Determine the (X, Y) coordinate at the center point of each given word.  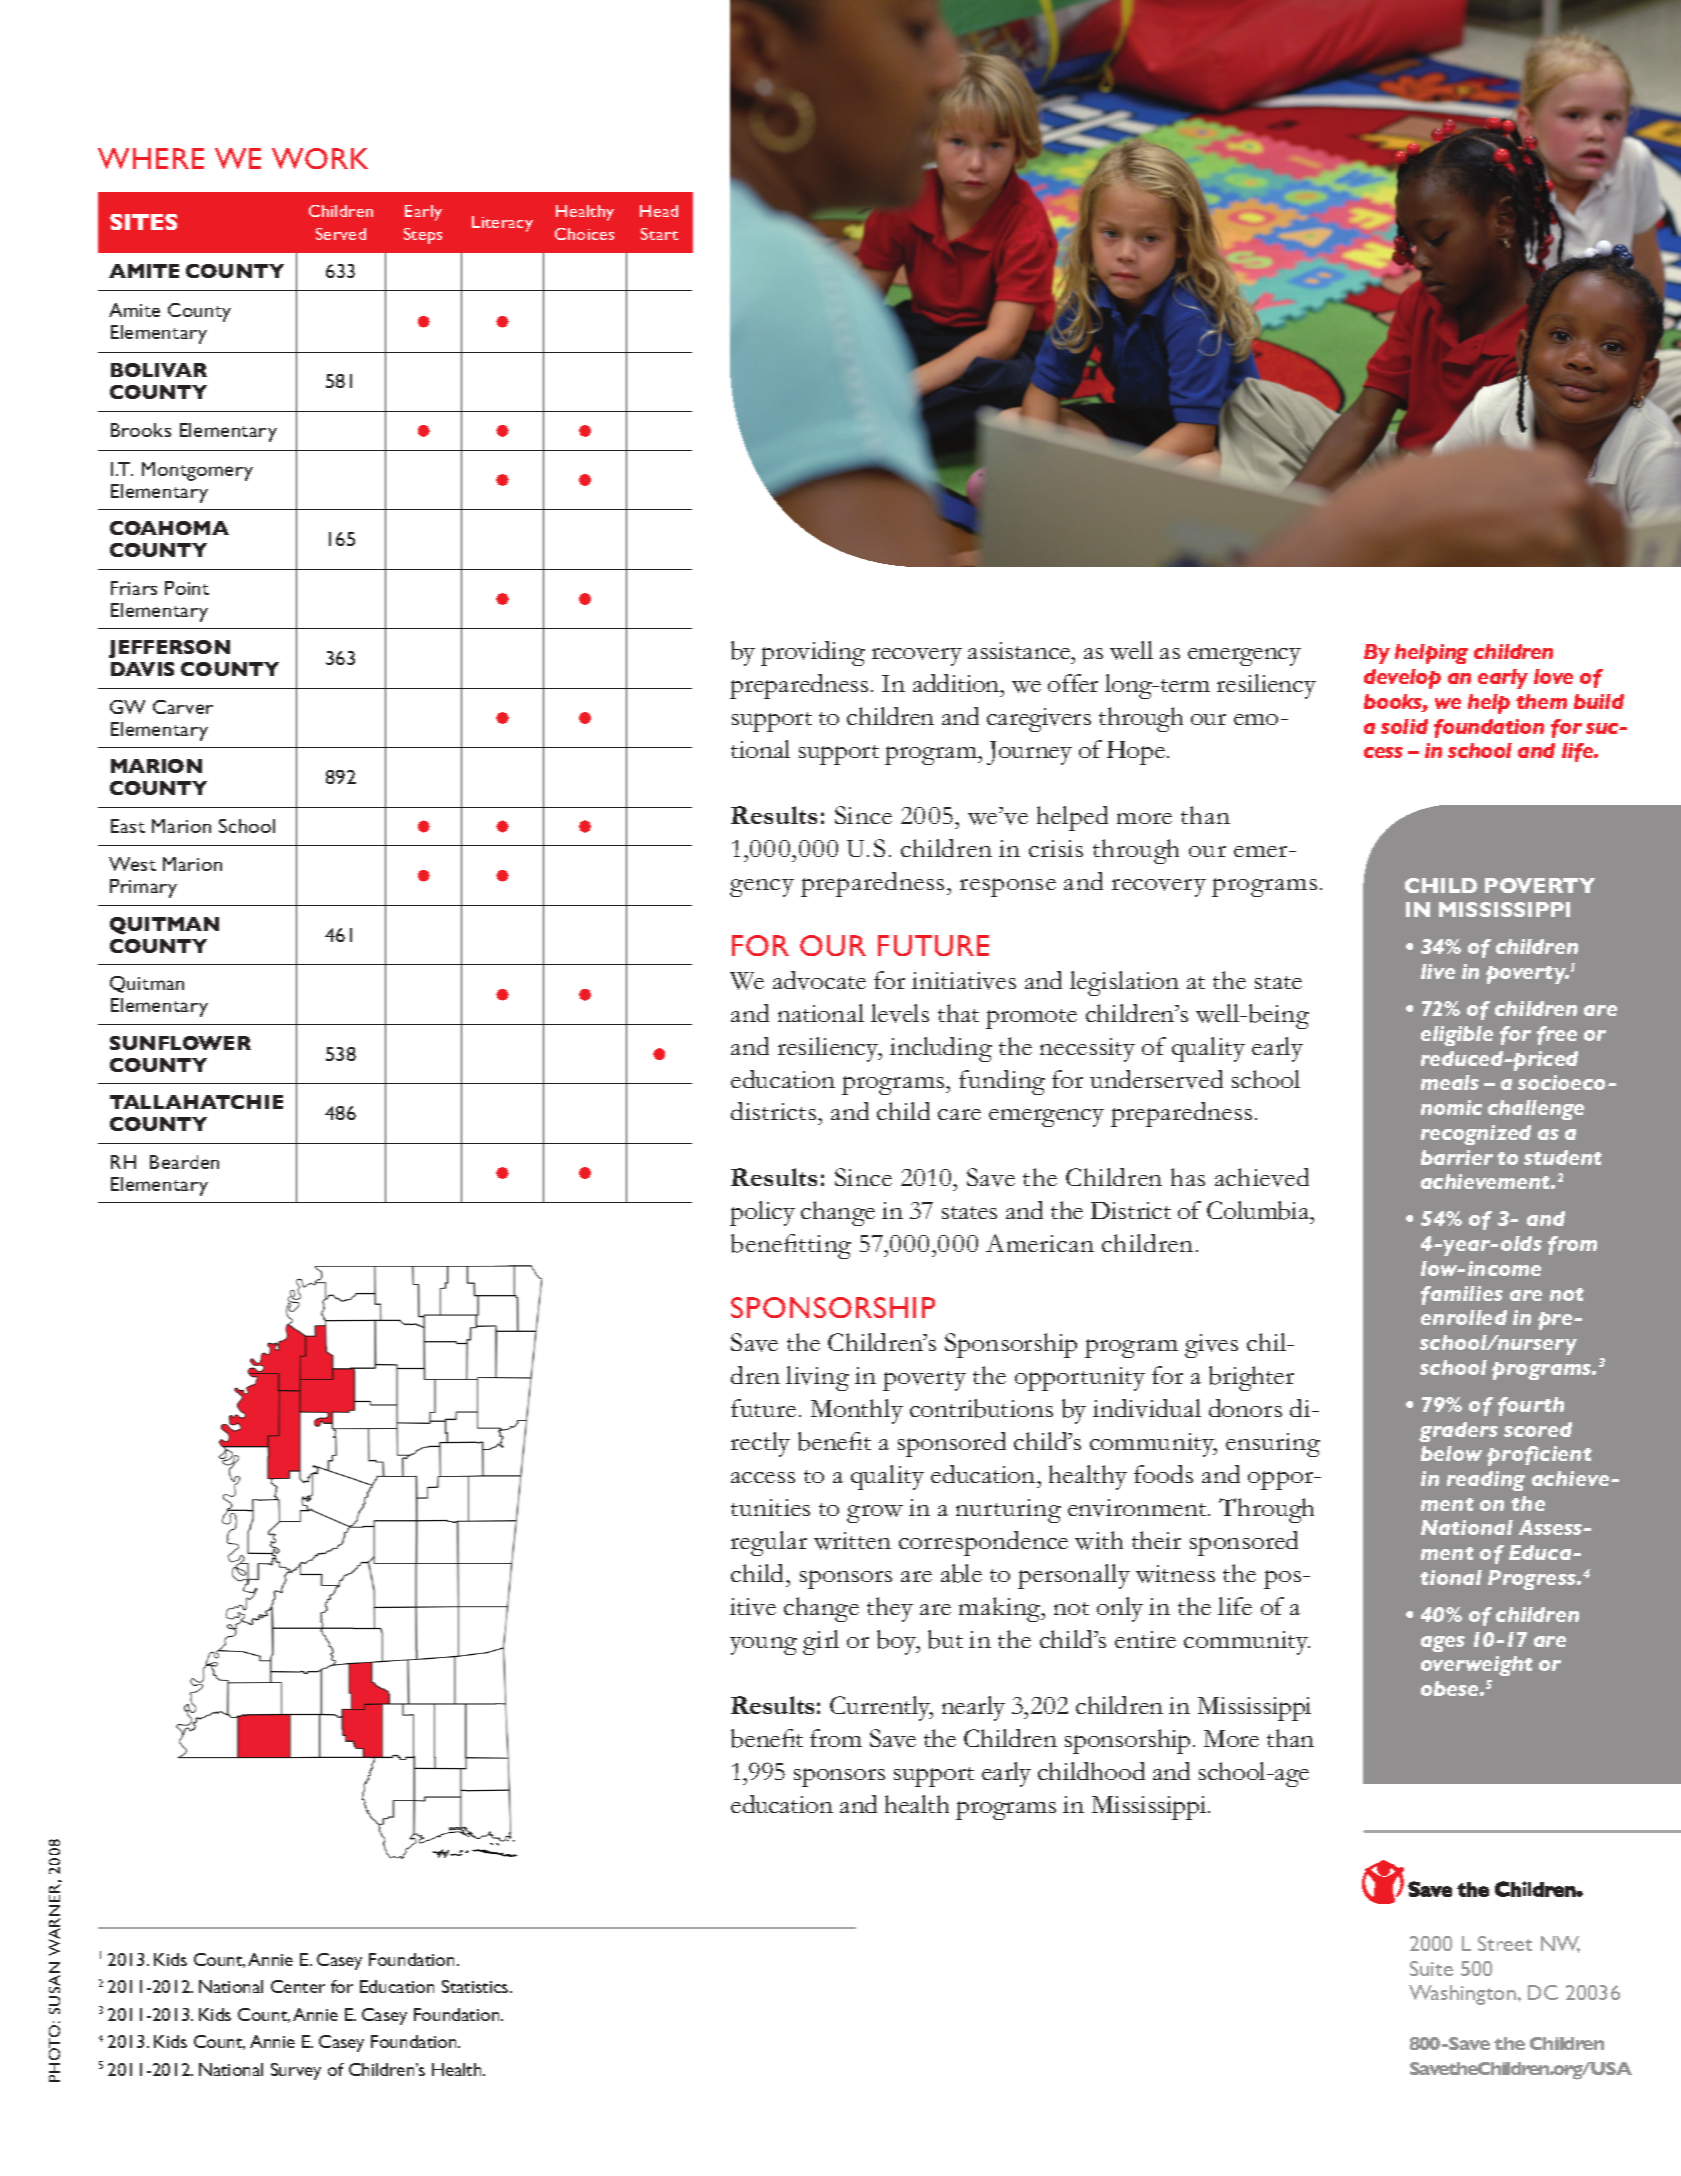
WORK (320, 158)
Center (298, 1986)
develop (1402, 679)
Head (659, 211)
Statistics (476, 1986)
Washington (1462, 1995)
